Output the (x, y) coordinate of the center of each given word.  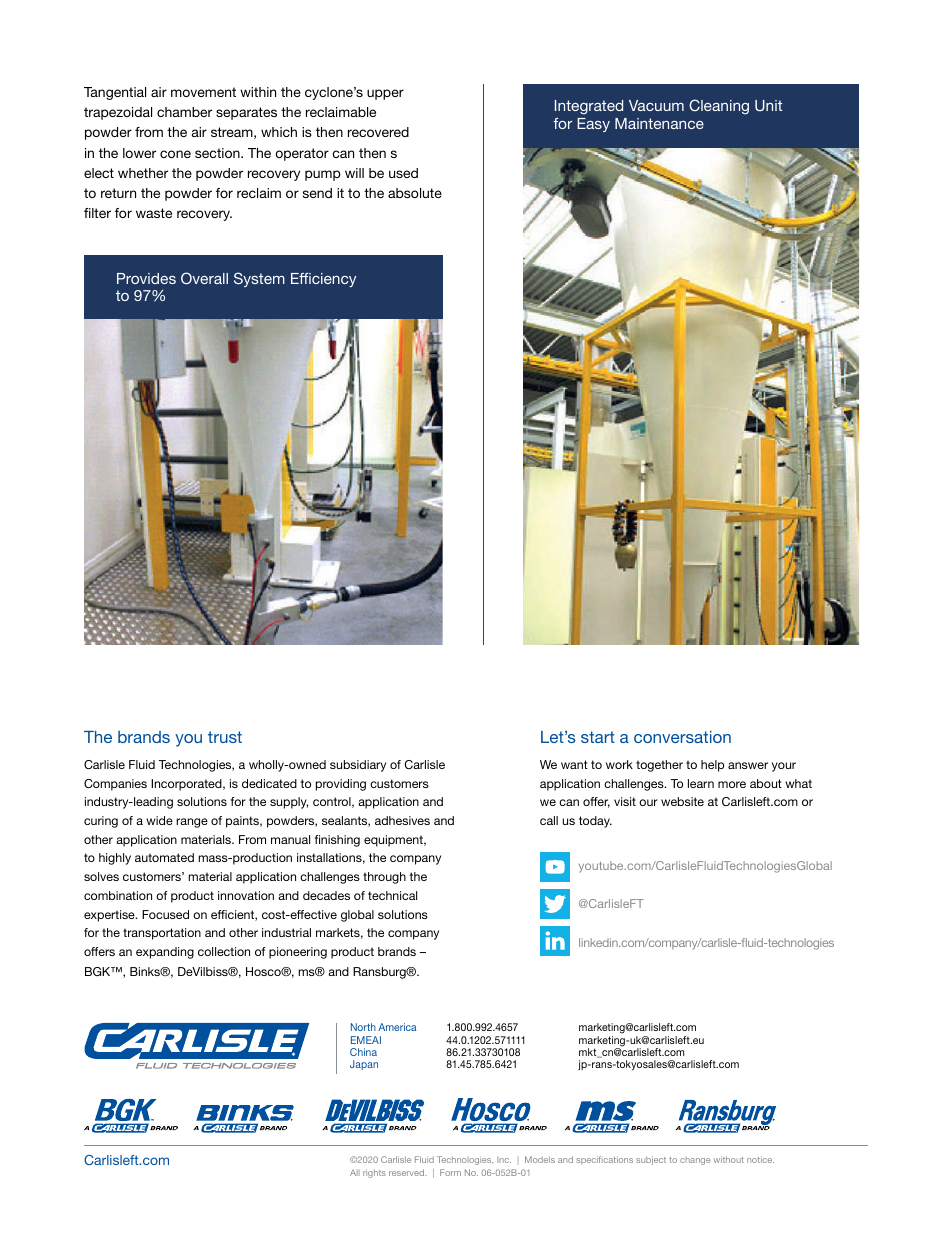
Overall (204, 278)
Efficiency (323, 280)
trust (225, 737)
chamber (184, 112)
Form (450, 1172)
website (682, 801)
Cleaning (719, 106)
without (729, 1159)
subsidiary (358, 766)
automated (164, 857)
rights (374, 1173)
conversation (682, 737)
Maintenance (659, 123)
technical (392, 895)
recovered (378, 132)
